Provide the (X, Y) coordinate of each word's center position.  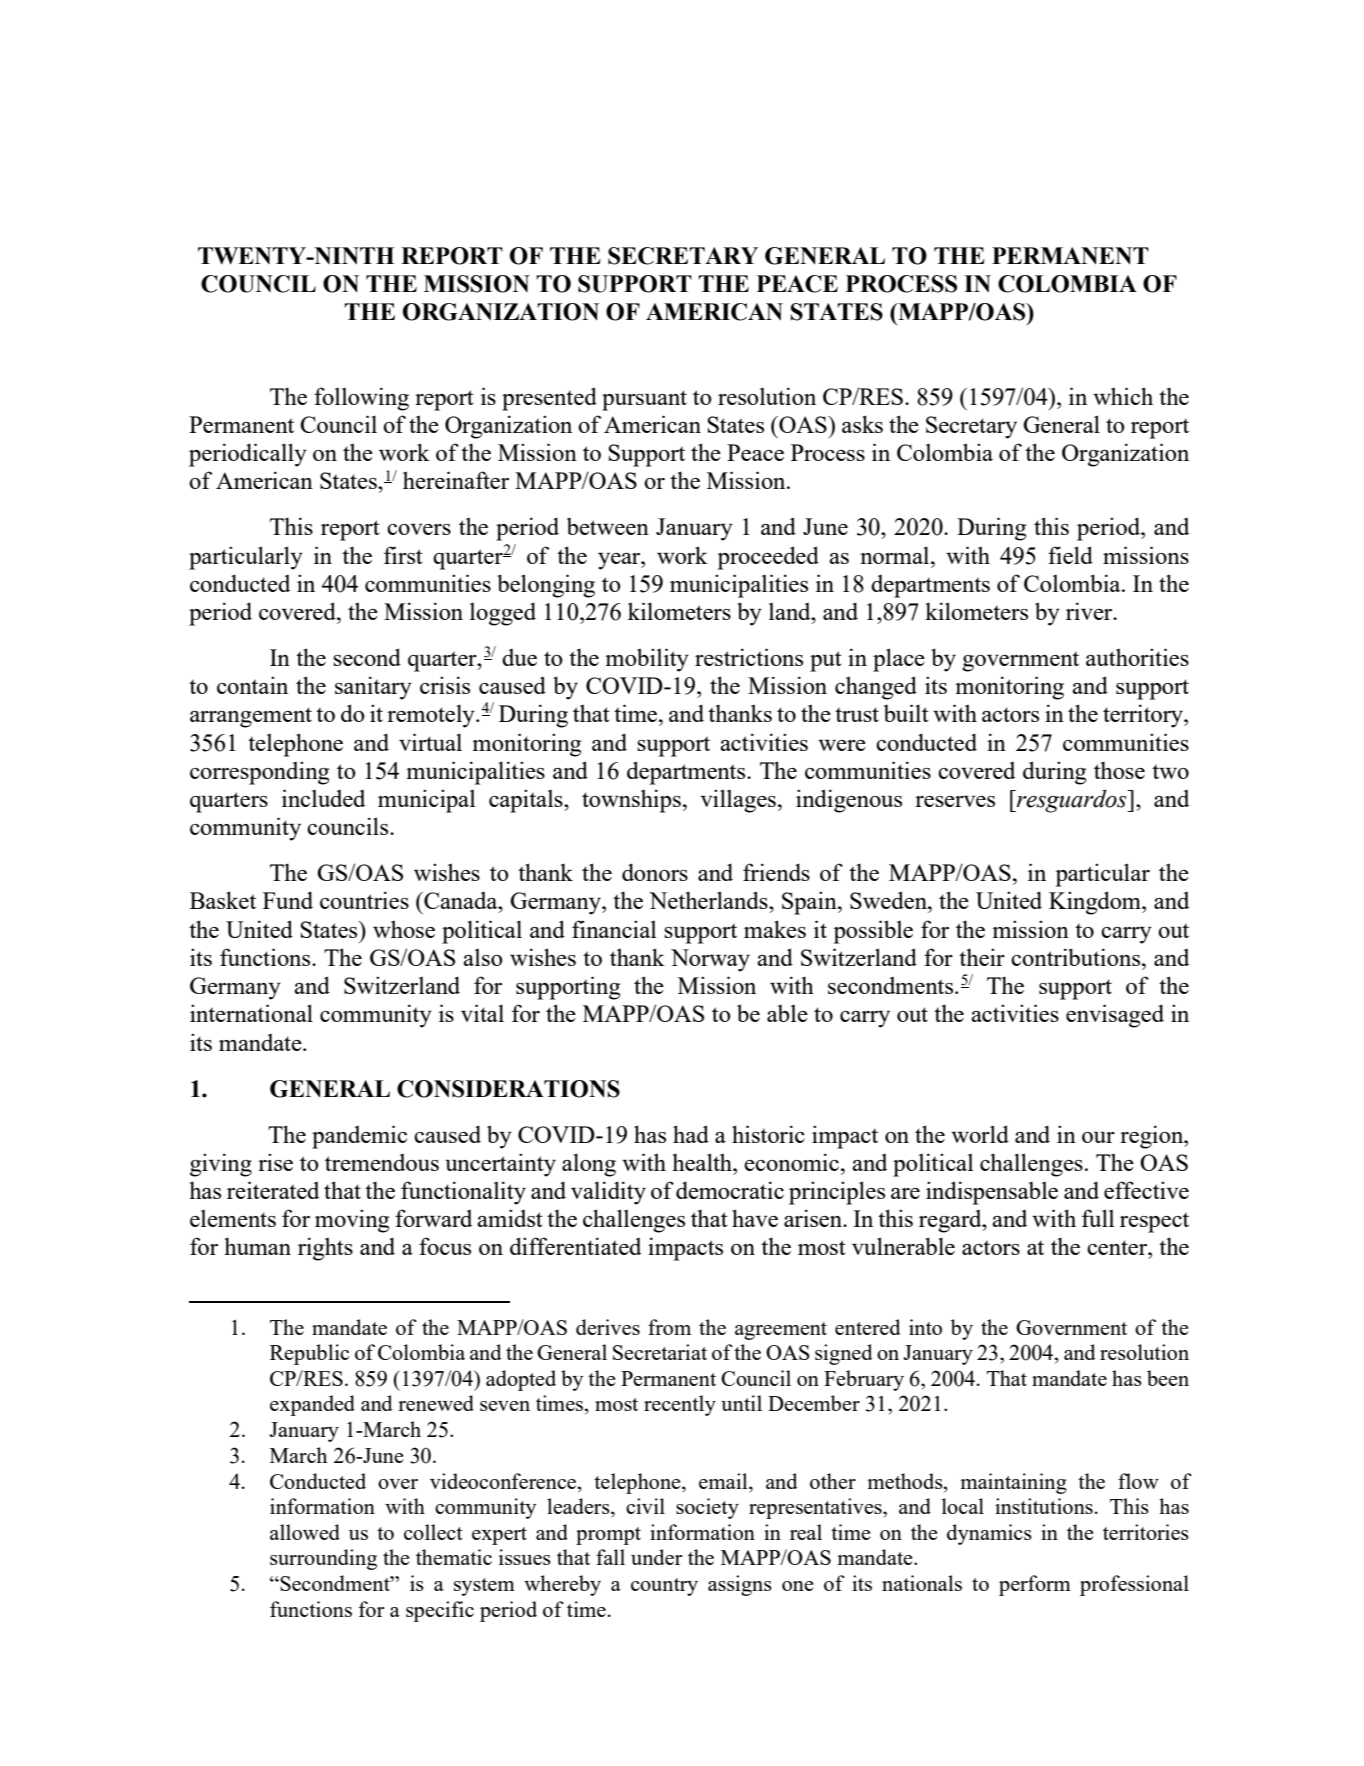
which (1123, 396)
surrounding (323, 1559)
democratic (730, 1190)
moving (352, 1221)
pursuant (644, 400)
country (664, 1587)
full (1098, 1218)
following (361, 399)
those (1119, 770)
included (323, 798)
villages (738, 801)
